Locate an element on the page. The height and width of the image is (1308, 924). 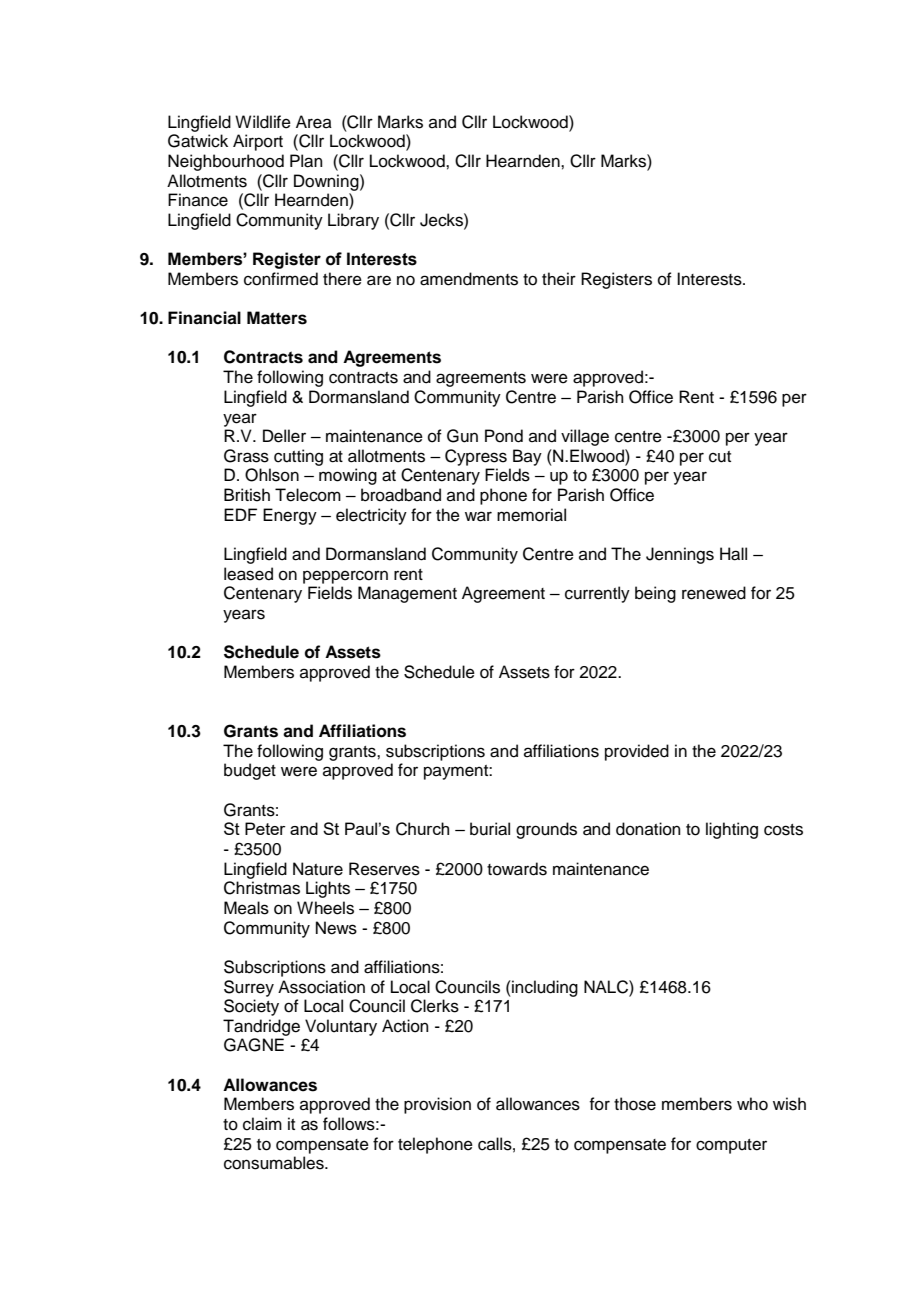
leased is located at coordinates (248, 574).
